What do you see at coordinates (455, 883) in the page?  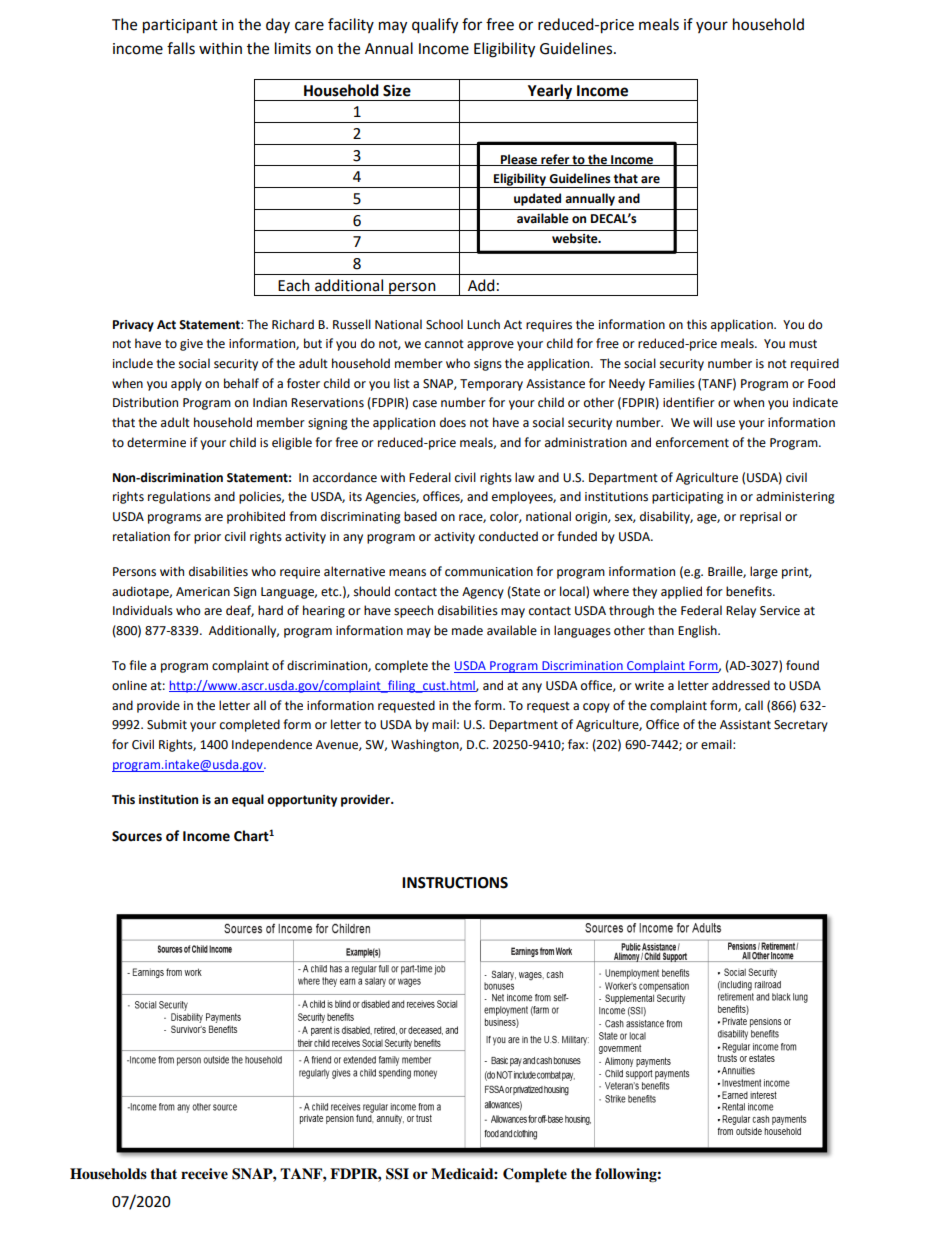 I see `INSTRUCTIONS` at bounding box center [455, 883].
